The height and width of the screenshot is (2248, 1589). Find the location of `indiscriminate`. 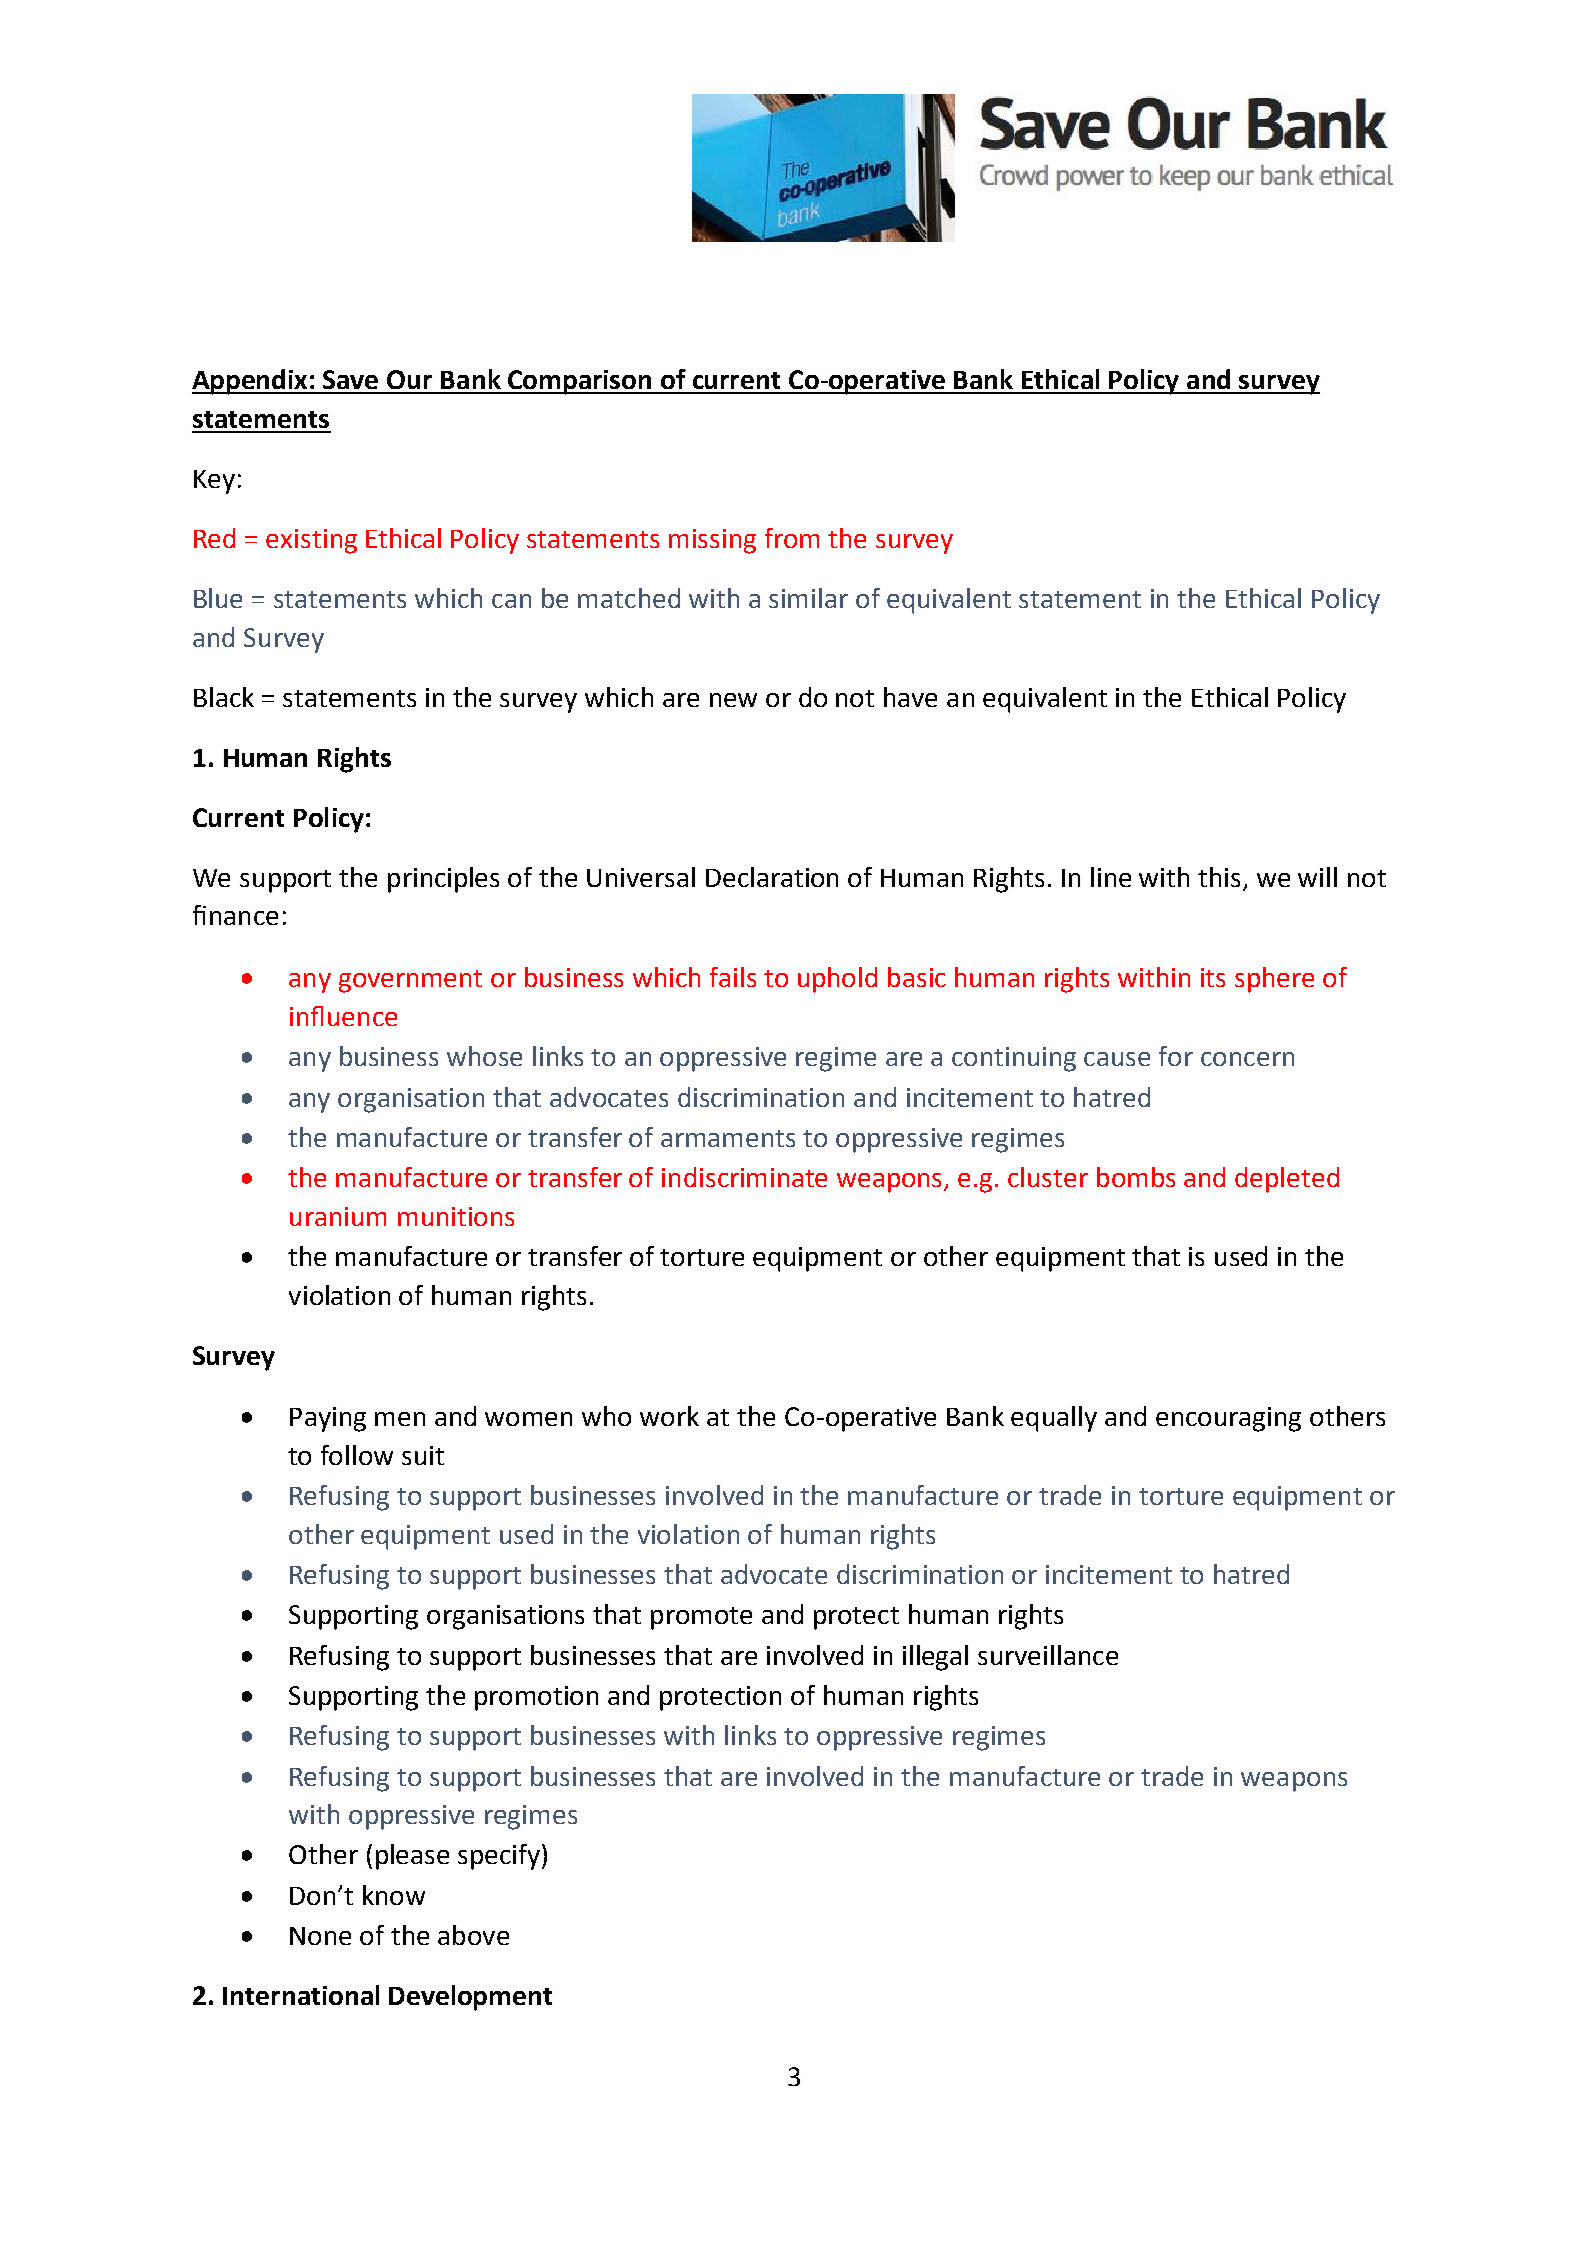

indiscriminate is located at coordinates (744, 1177).
